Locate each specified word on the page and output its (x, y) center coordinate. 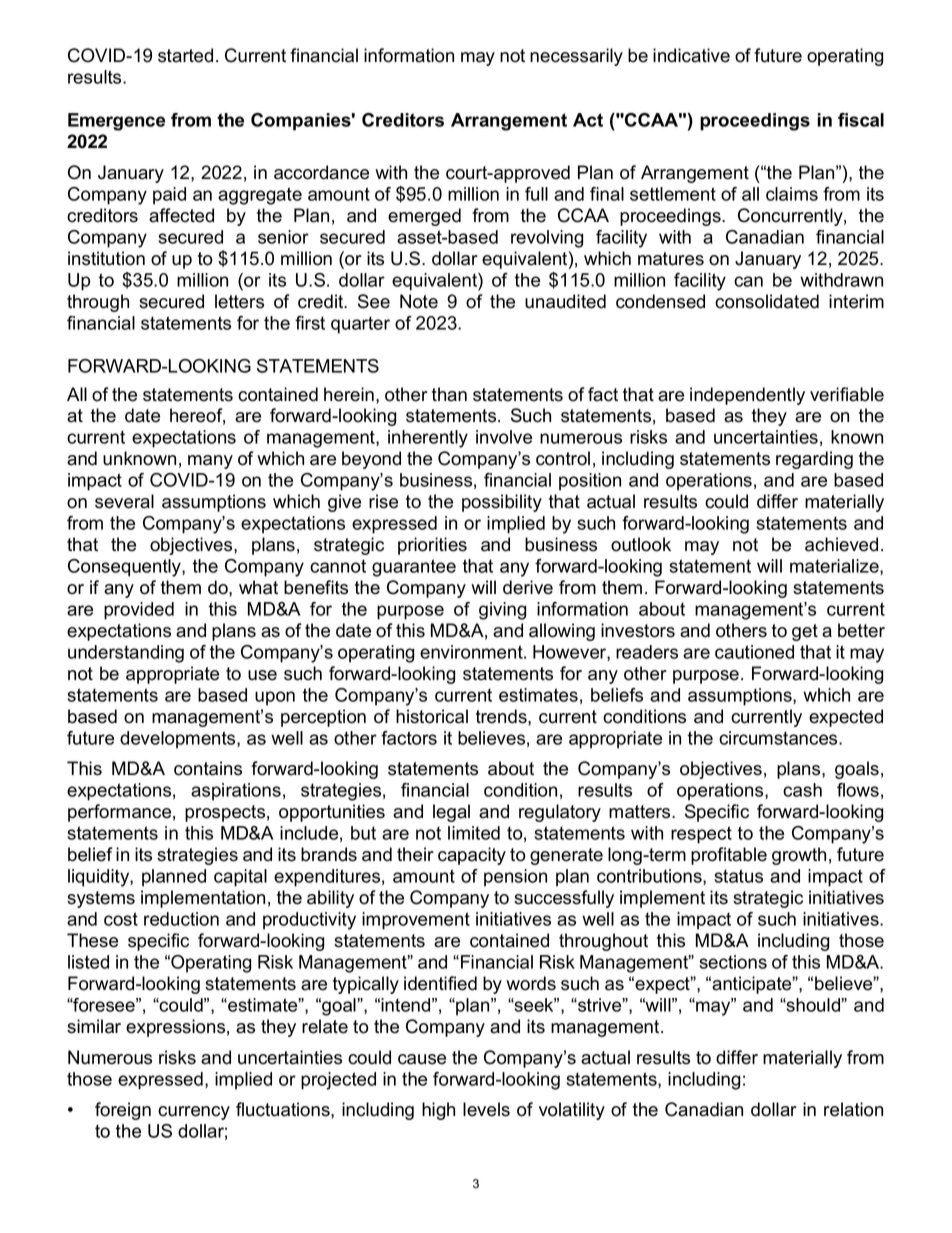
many (210, 462)
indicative (691, 55)
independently (747, 396)
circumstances (779, 738)
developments (179, 740)
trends (502, 716)
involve (504, 437)
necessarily (576, 57)
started (185, 55)
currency (194, 1113)
